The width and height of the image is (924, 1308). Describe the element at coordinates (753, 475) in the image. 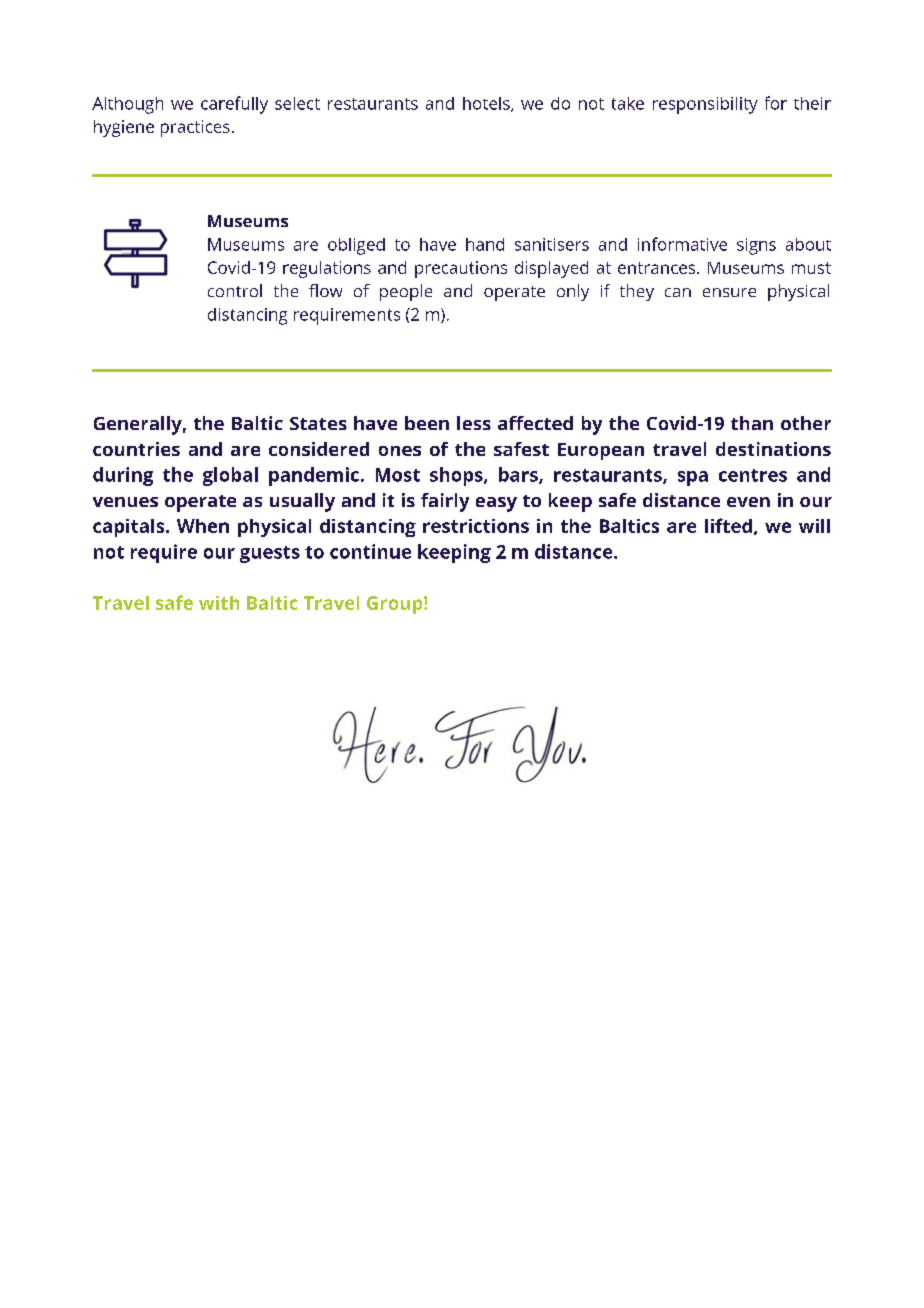

I see `centres` at that location.
